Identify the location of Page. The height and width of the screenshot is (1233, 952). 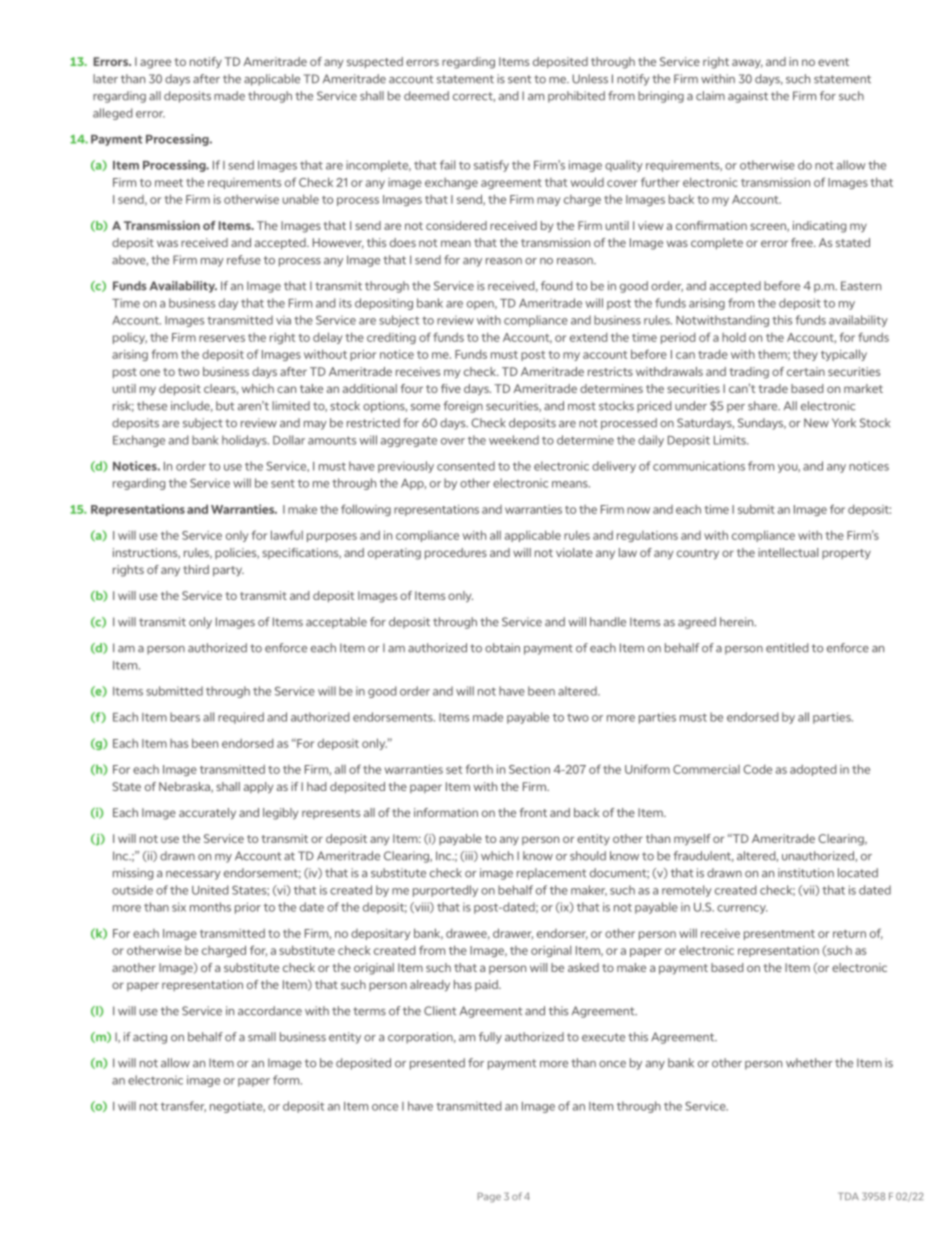
(489, 1197).
